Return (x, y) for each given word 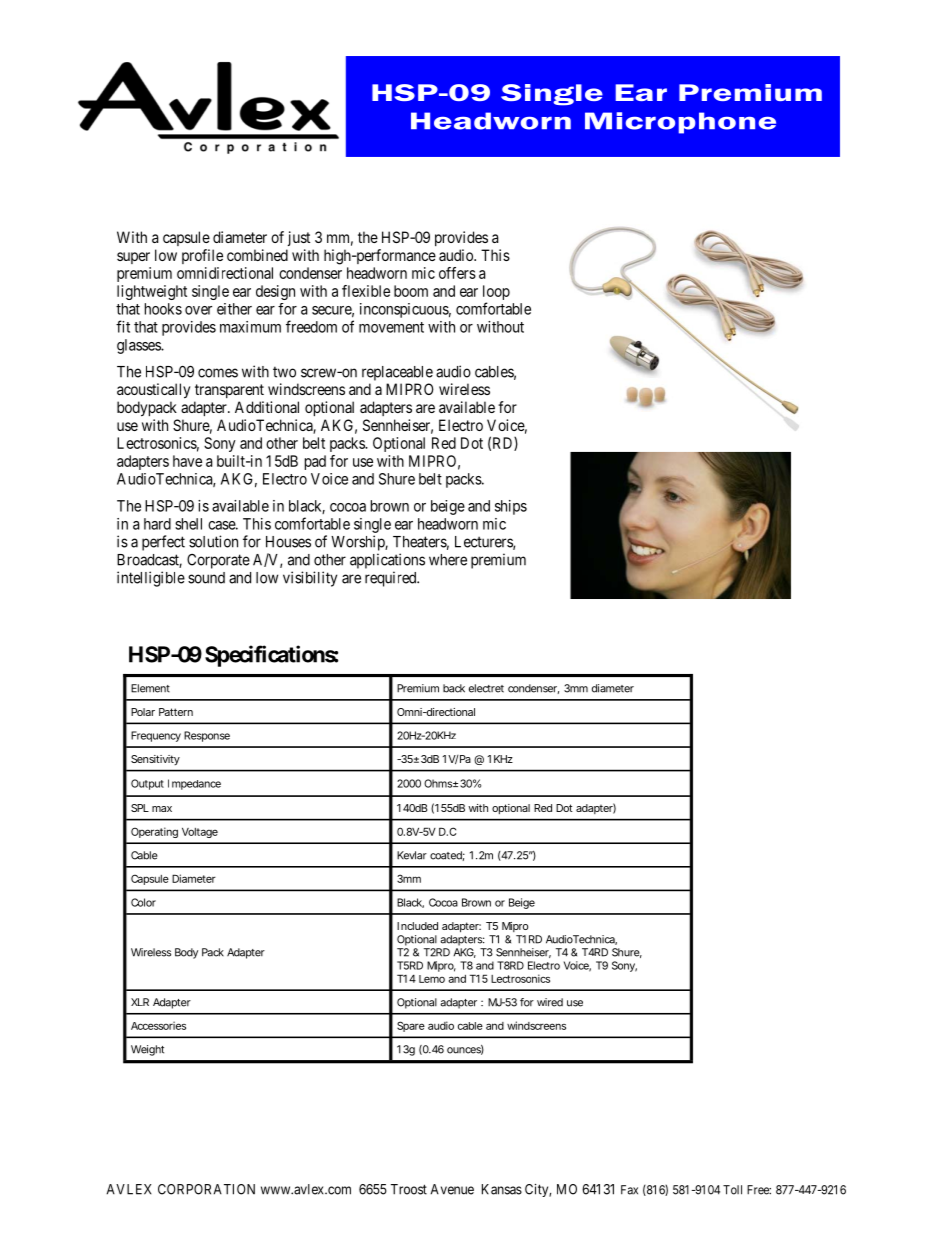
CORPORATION (206, 1189)
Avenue (452, 1189)
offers (457, 273)
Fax (629, 1190)
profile (202, 256)
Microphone (680, 123)
